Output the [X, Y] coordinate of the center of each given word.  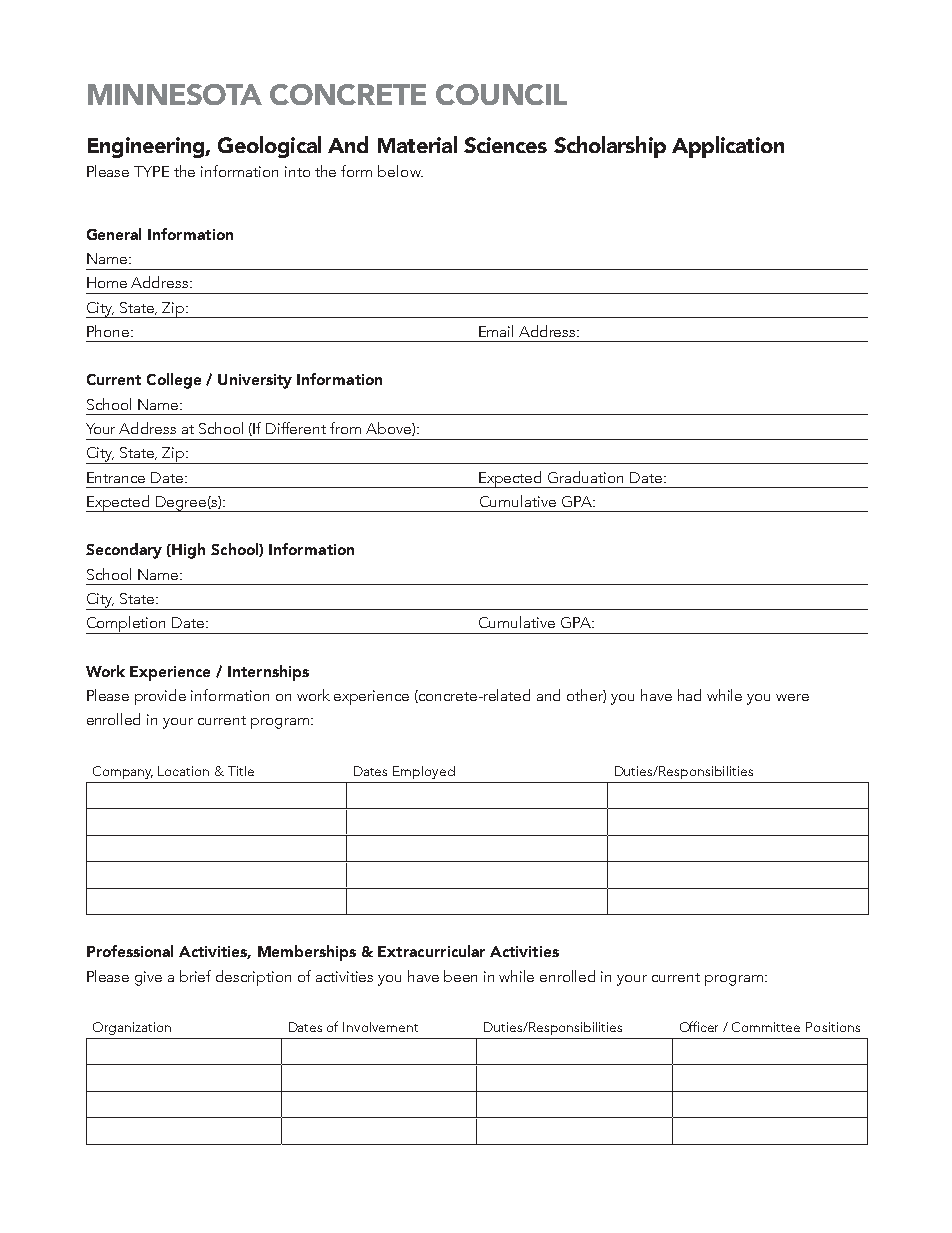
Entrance [116, 477]
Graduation [585, 477]
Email [496, 331]
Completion [127, 625]
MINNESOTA [175, 94]
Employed [424, 772]
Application [728, 147]
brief [195, 976]
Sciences [505, 145]
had [689, 695]
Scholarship [610, 147]
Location [183, 771]
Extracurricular [431, 951]
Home [107, 282]
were [792, 697]
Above [389, 429]
